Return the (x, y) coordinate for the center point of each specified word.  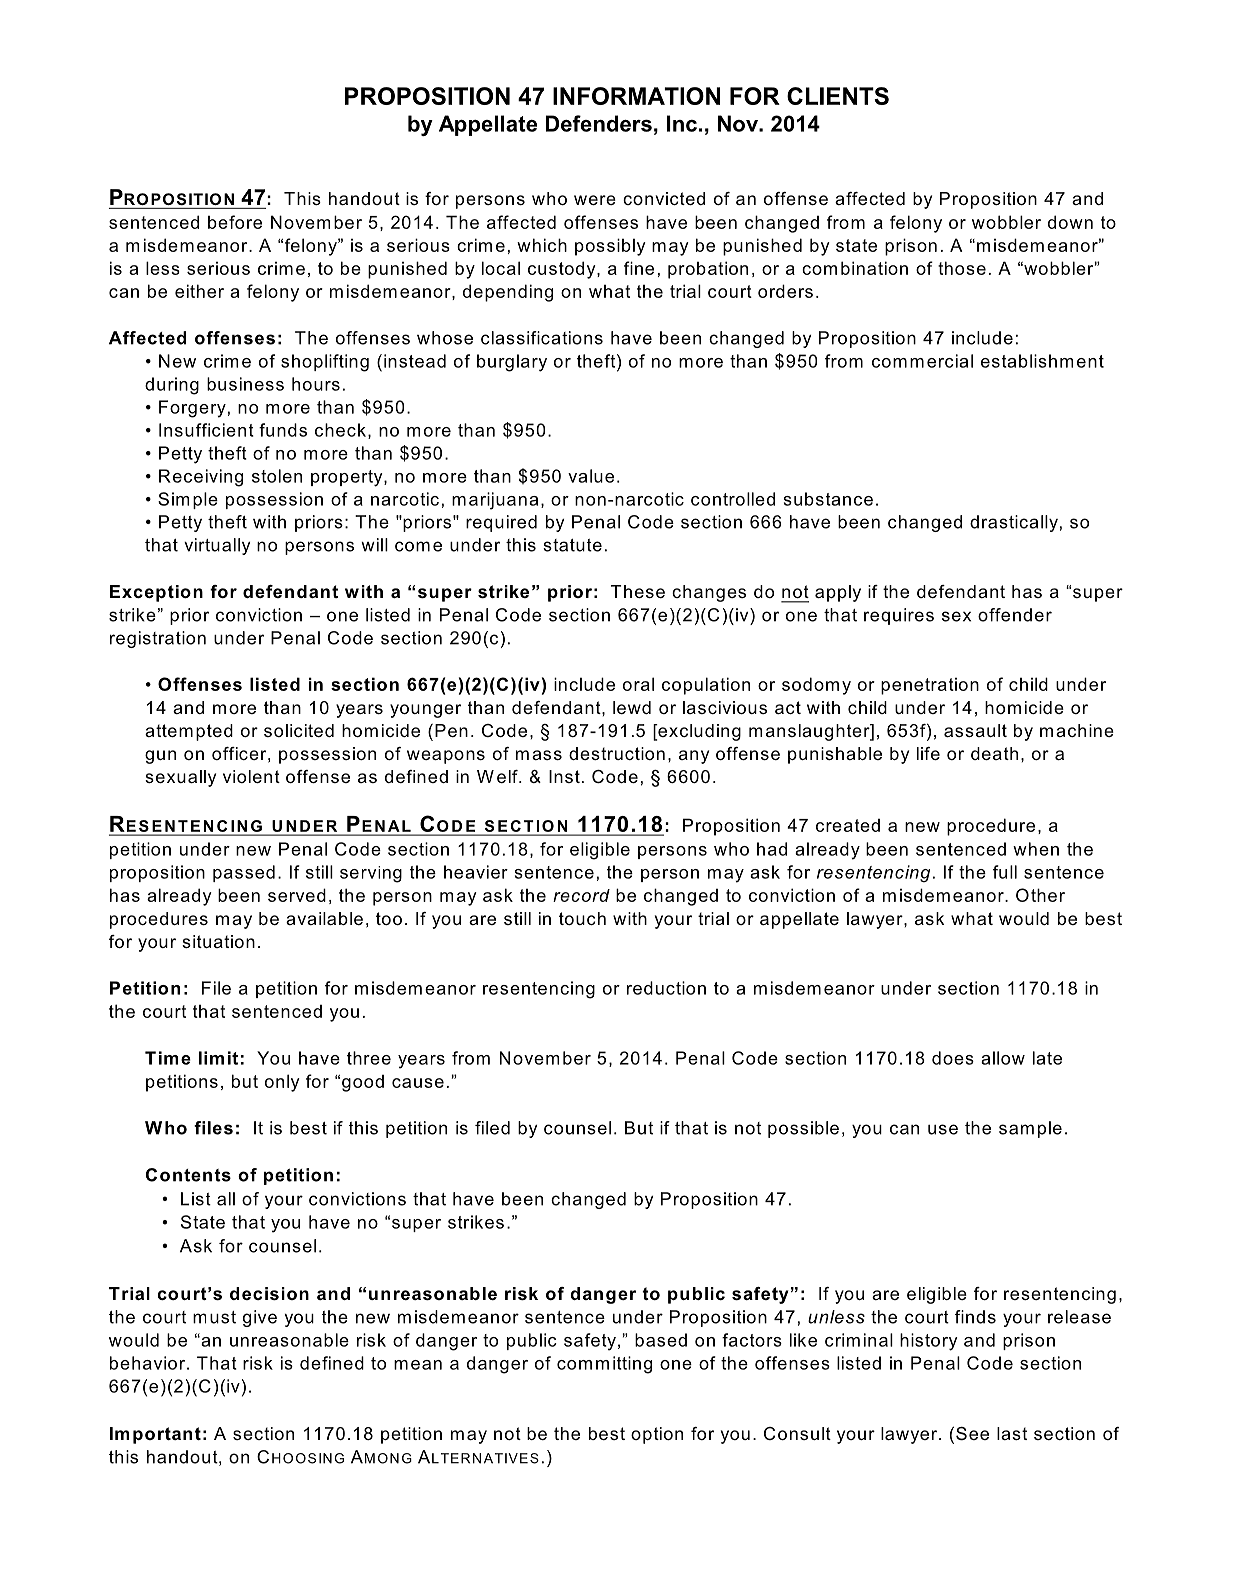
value (591, 476)
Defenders (599, 123)
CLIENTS (838, 96)
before (235, 222)
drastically (1014, 523)
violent (251, 776)
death (994, 753)
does (953, 1058)
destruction (617, 753)
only (282, 1083)
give (260, 1318)
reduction (666, 988)
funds (283, 430)
